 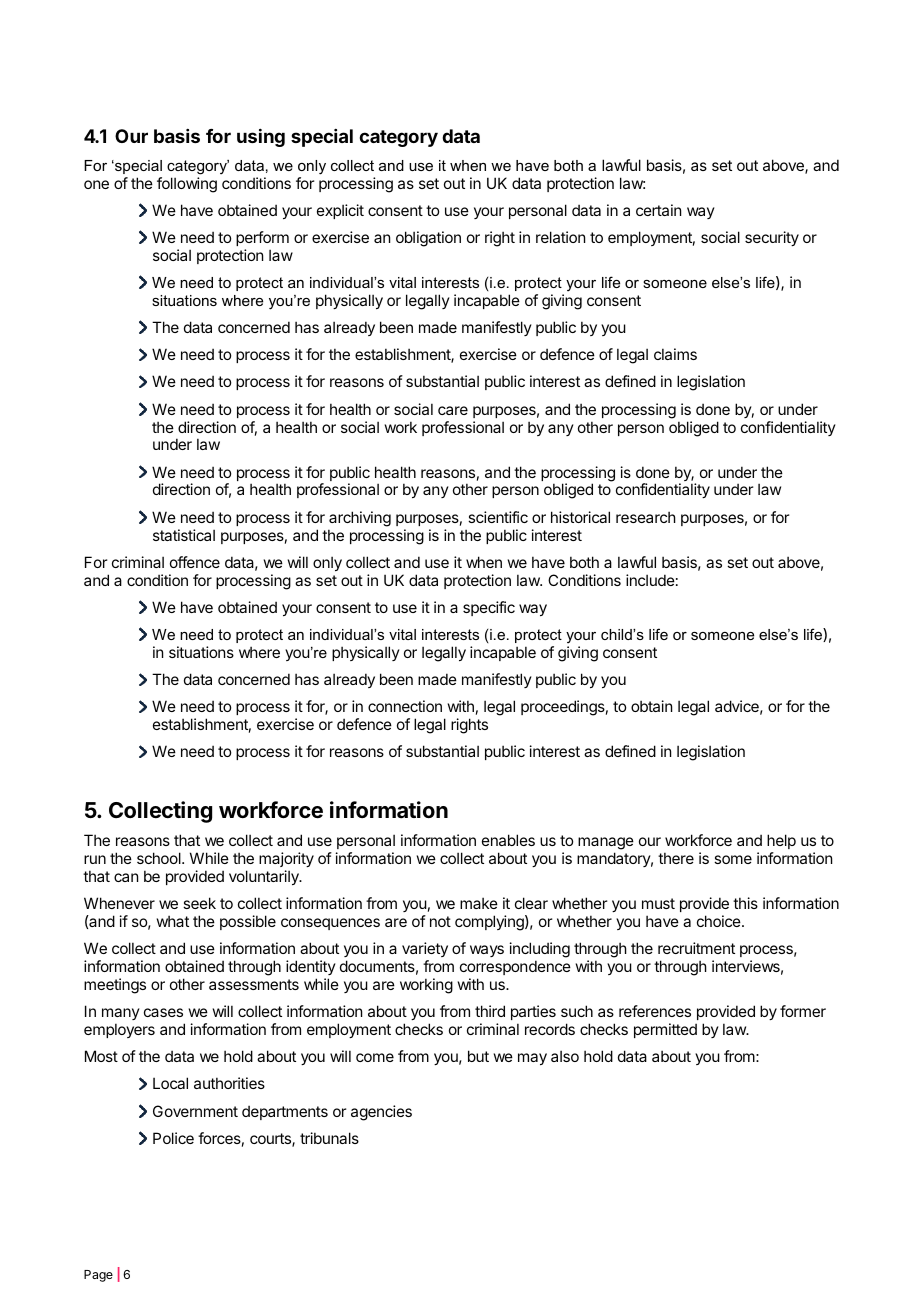 What do you see at coordinates (195, 562) in the document?
I see `offence` at bounding box center [195, 562].
